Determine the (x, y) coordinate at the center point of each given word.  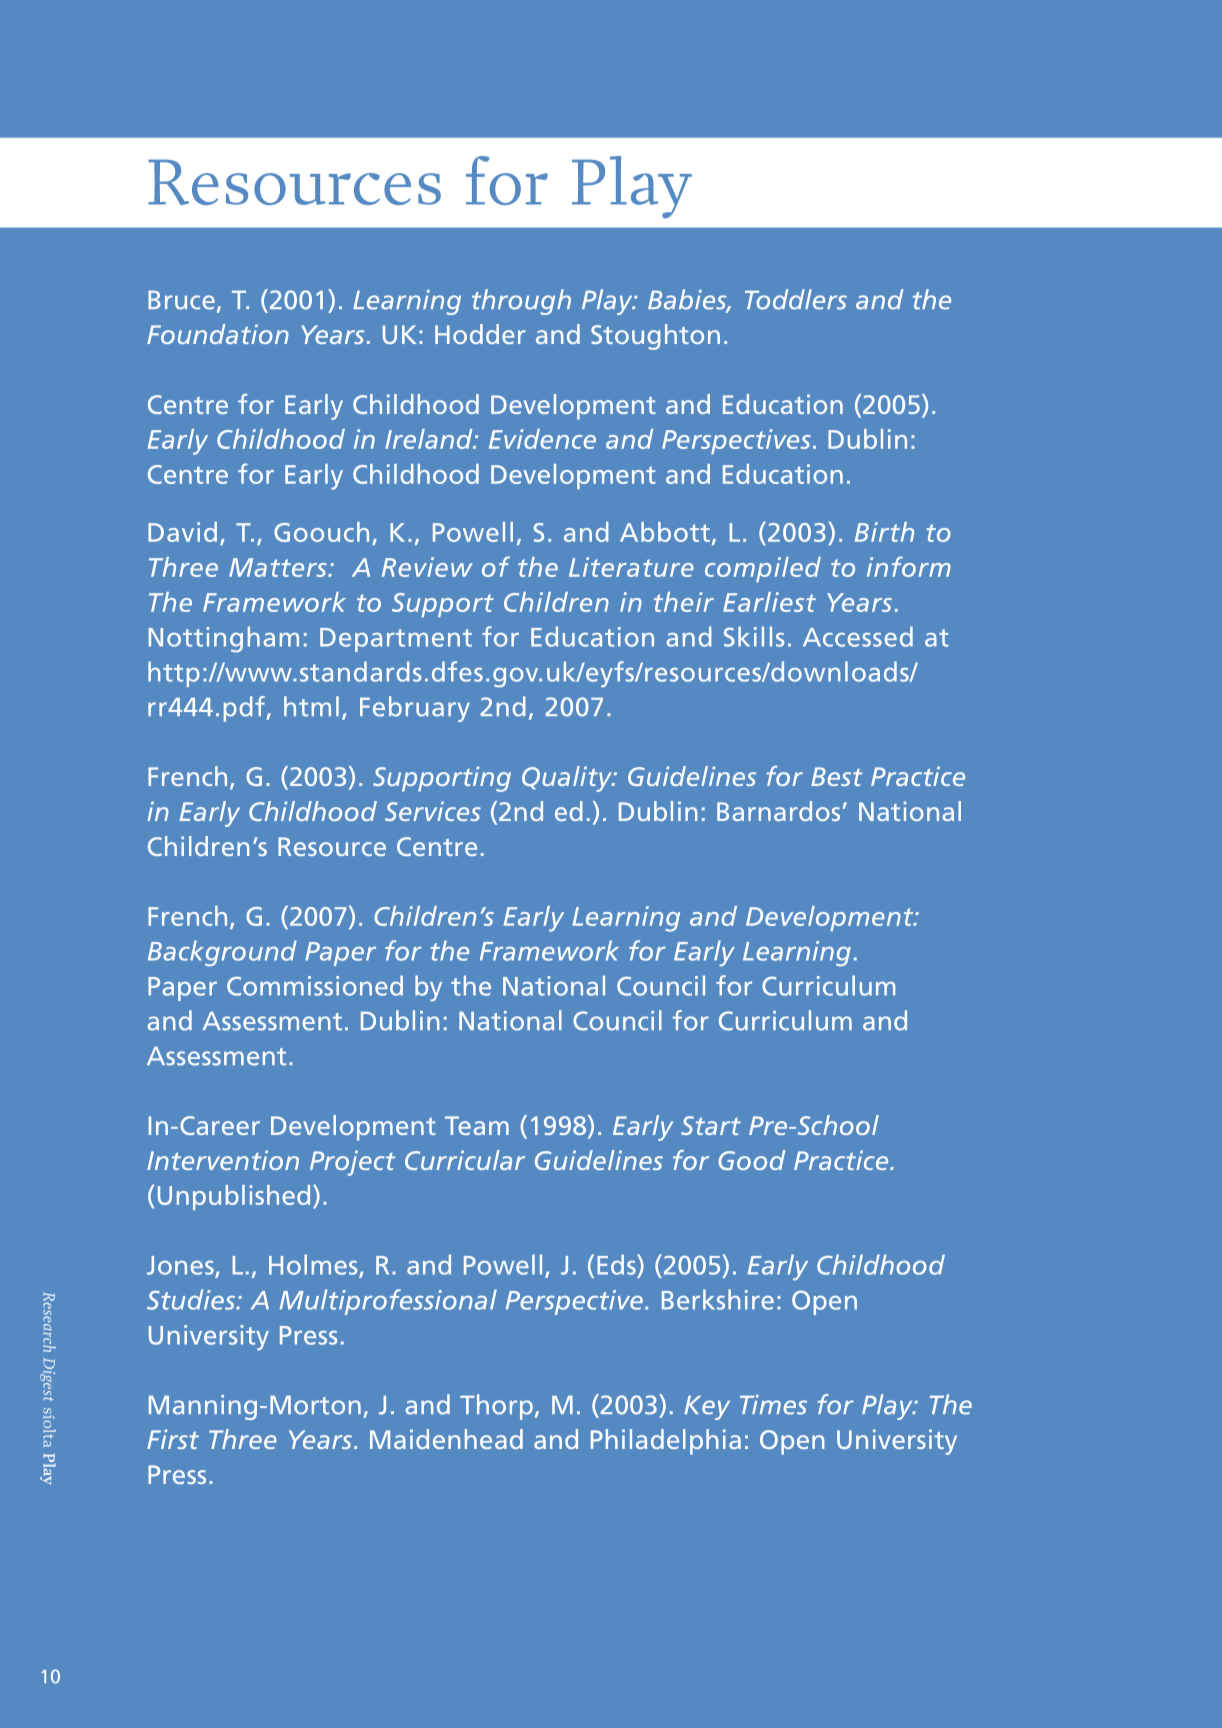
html (311, 706)
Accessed (858, 636)
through (521, 302)
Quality (568, 779)
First (173, 1439)
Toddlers (796, 299)
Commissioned (315, 985)
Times (773, 1405)
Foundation (218, 334)
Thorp (496, 1407)
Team (477, 1125)
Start (711, 1125)
